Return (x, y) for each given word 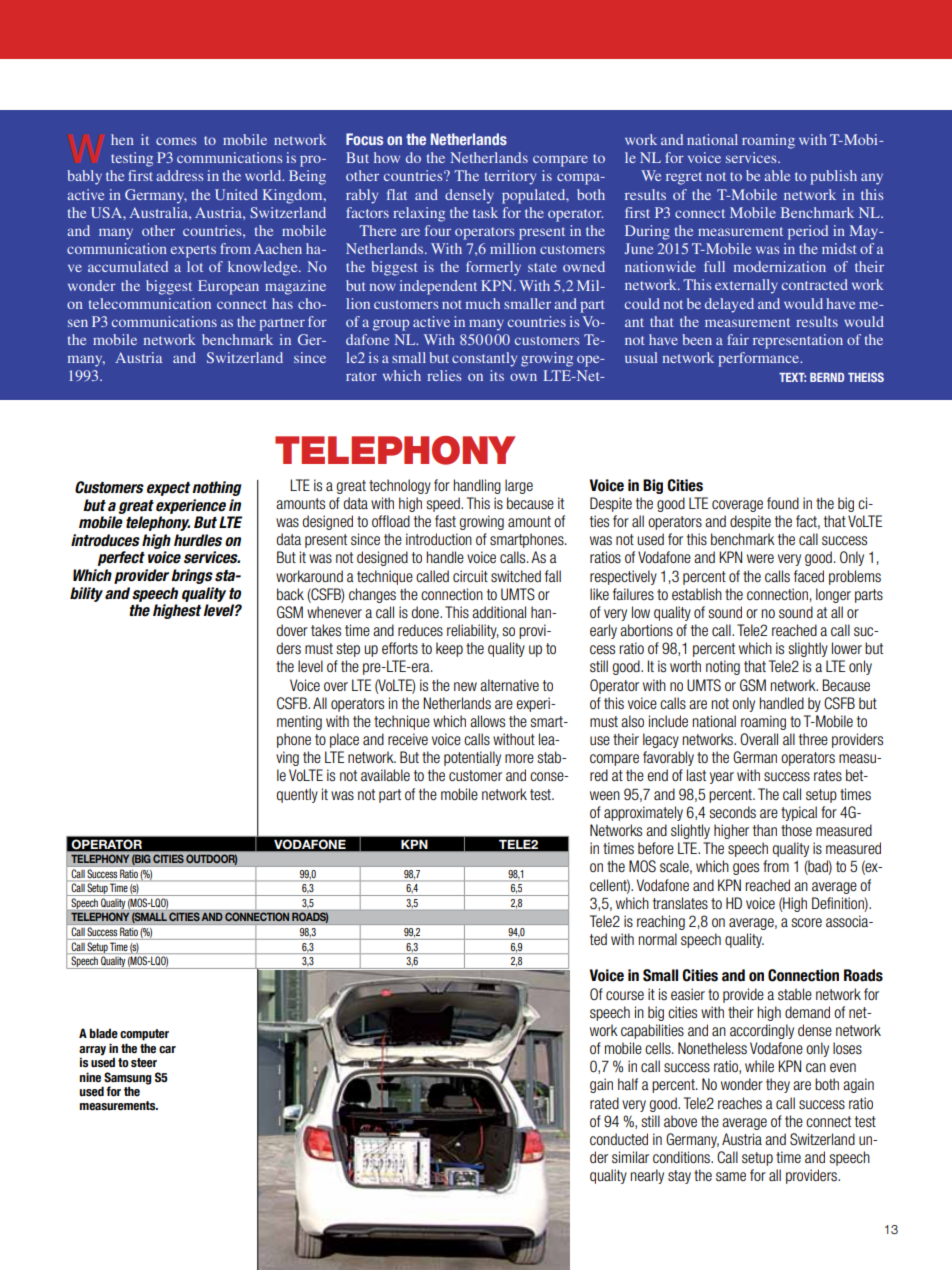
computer (144, 1035)
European (228, 287)
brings (192, 576)
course (625, 995)
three (813, 739)
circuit (470, 576)
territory (510, 177)
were (760, 558)
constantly (484, 359)
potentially (472, 758)
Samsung (128, 1078)
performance (760, 359)
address (179, 175)
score (807, 922)
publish (833, 177)
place (344, 740)
